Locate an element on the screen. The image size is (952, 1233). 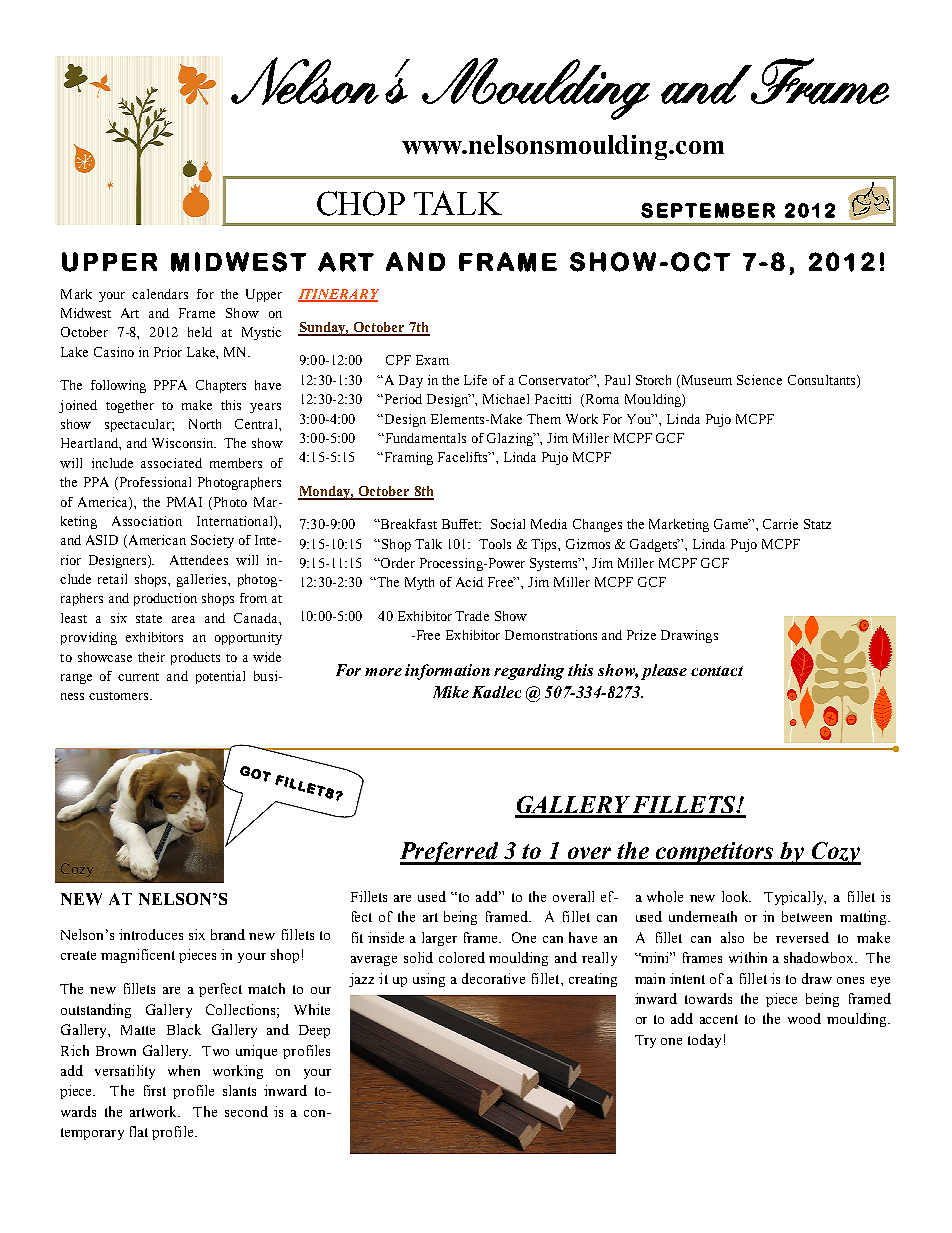
Michael is located at coordinates (506, 399).
